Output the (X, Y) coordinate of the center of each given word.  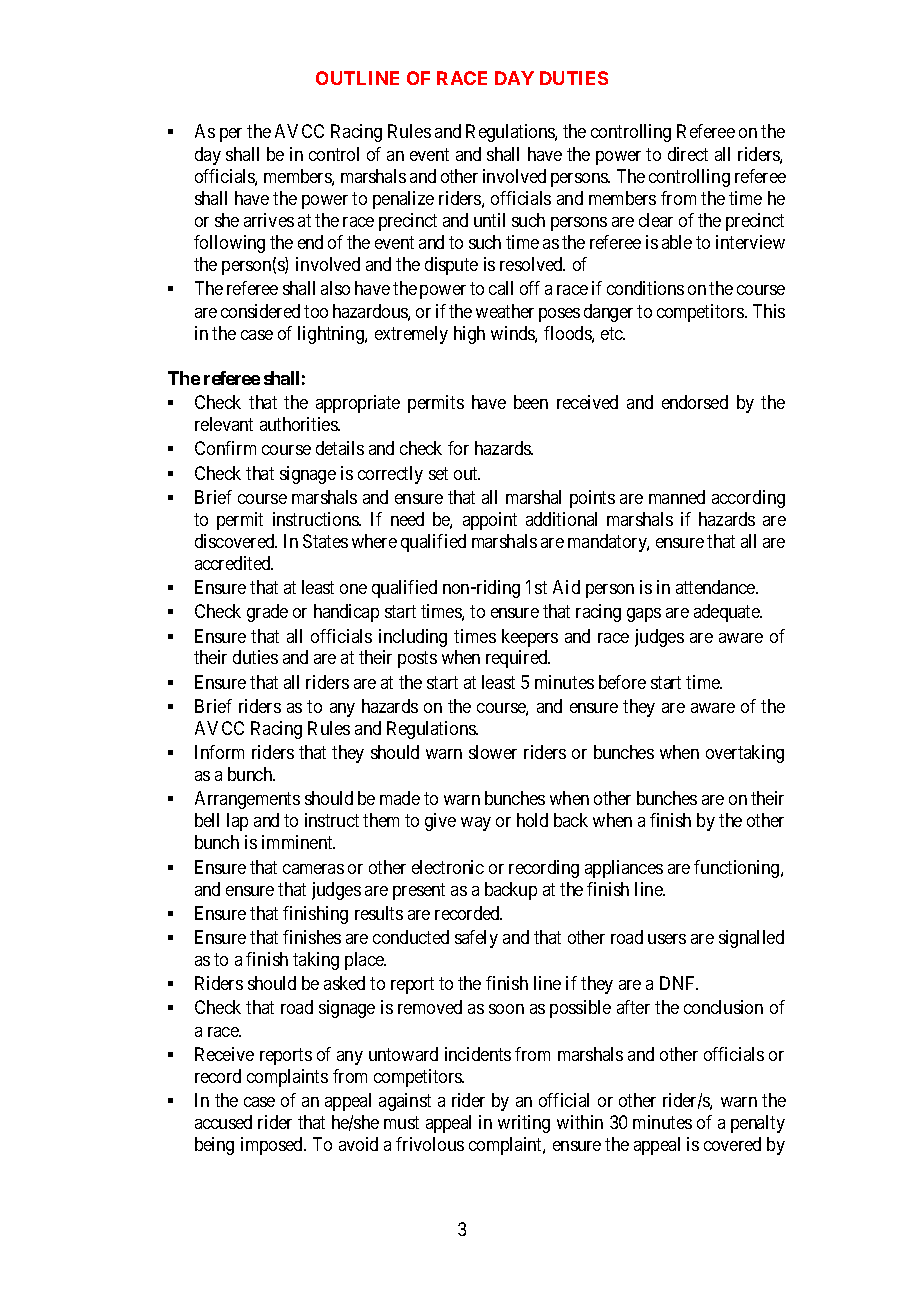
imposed (273, 1146)
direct (688, 154)
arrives (269, 220)
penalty (758, 1124)
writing (524, 1124)
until (489, 220)
